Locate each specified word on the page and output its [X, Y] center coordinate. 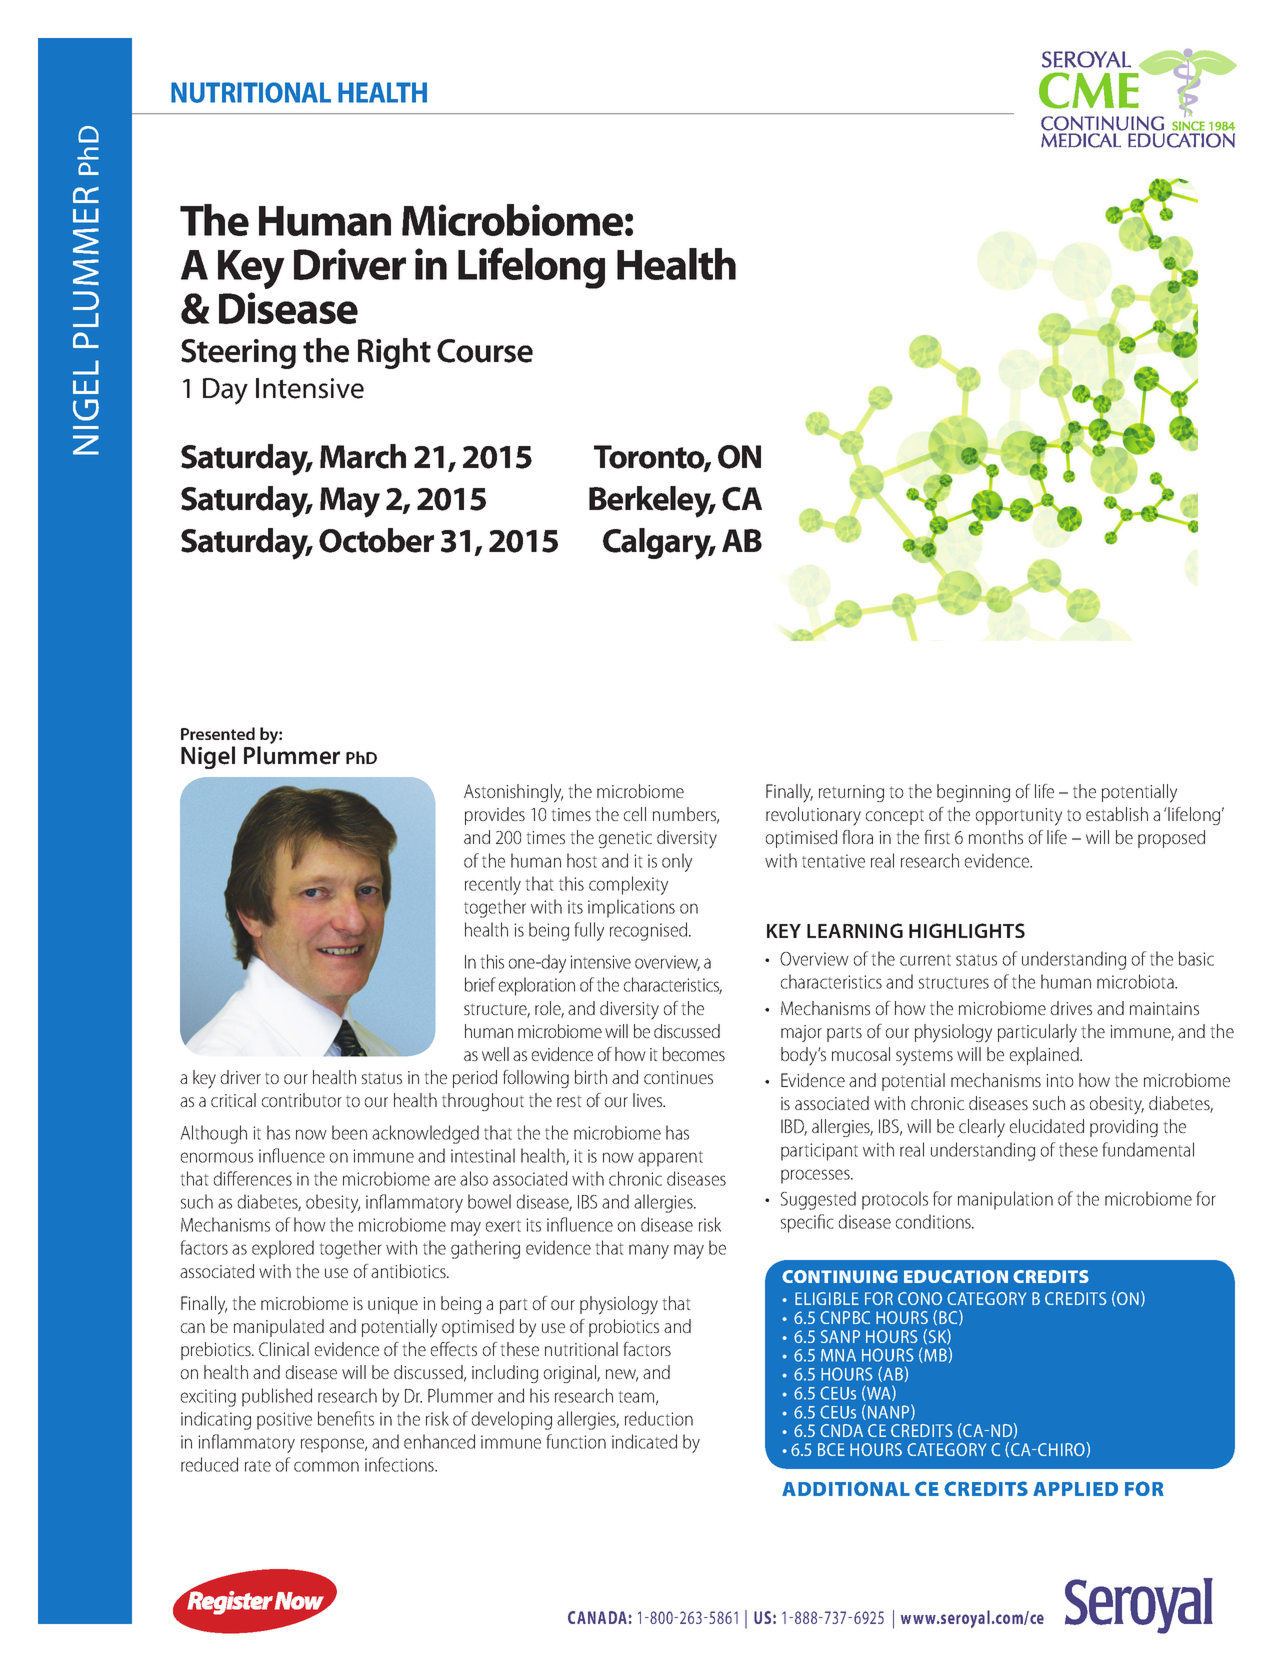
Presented [218, 733]
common [326, 1466]
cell [635, 814]
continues [678, 1077]
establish [1117, 814]
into [1060, 1080]
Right [394, 353]
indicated [644, 1441]
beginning [973, 793]
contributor [302, 1100]
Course [485, 351]
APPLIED [1075, 1489]
